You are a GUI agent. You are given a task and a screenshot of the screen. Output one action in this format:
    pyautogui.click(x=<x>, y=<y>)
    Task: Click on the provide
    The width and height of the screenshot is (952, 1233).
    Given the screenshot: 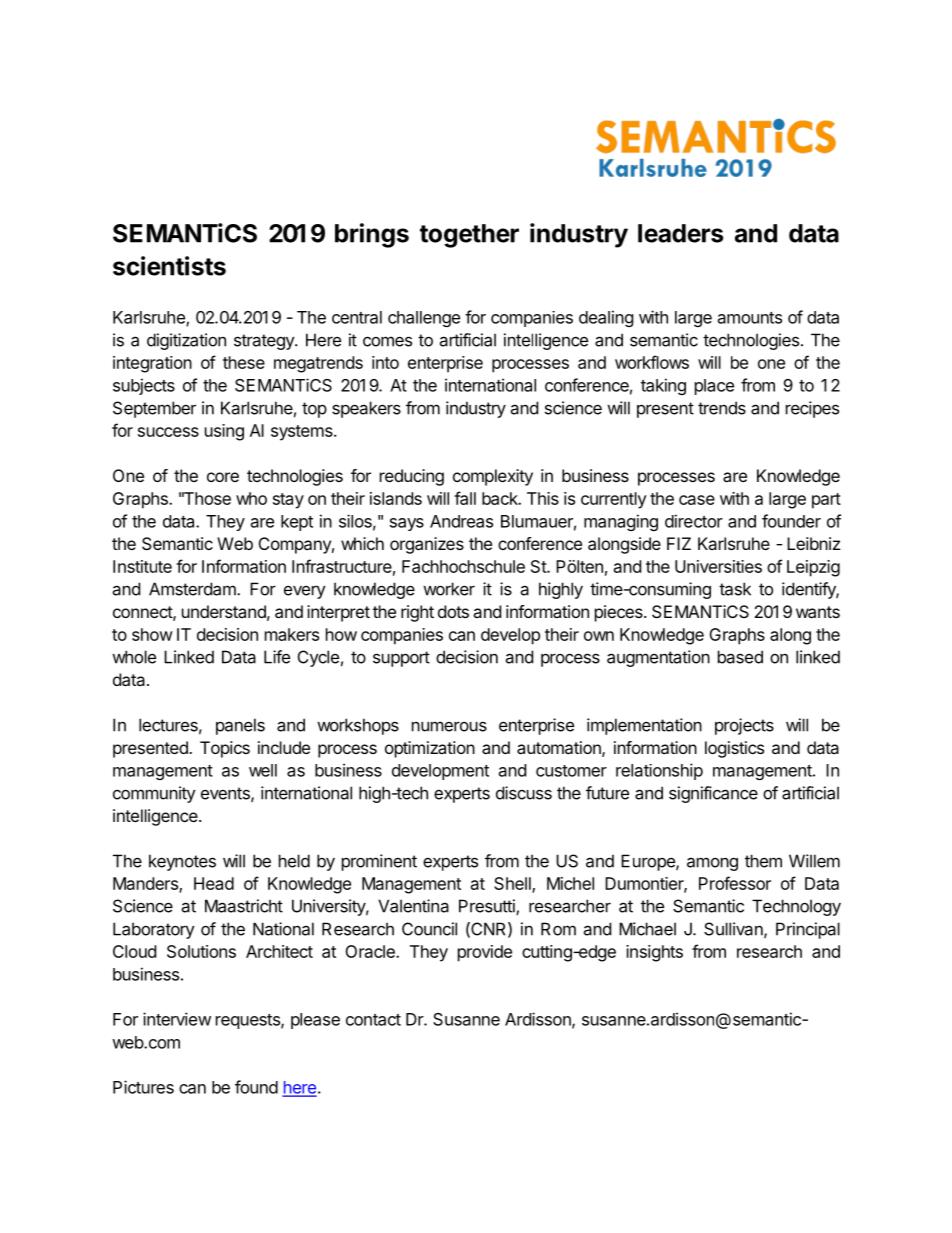 What is the action you would take?
    pyautogui.click(x=485, y=953)
